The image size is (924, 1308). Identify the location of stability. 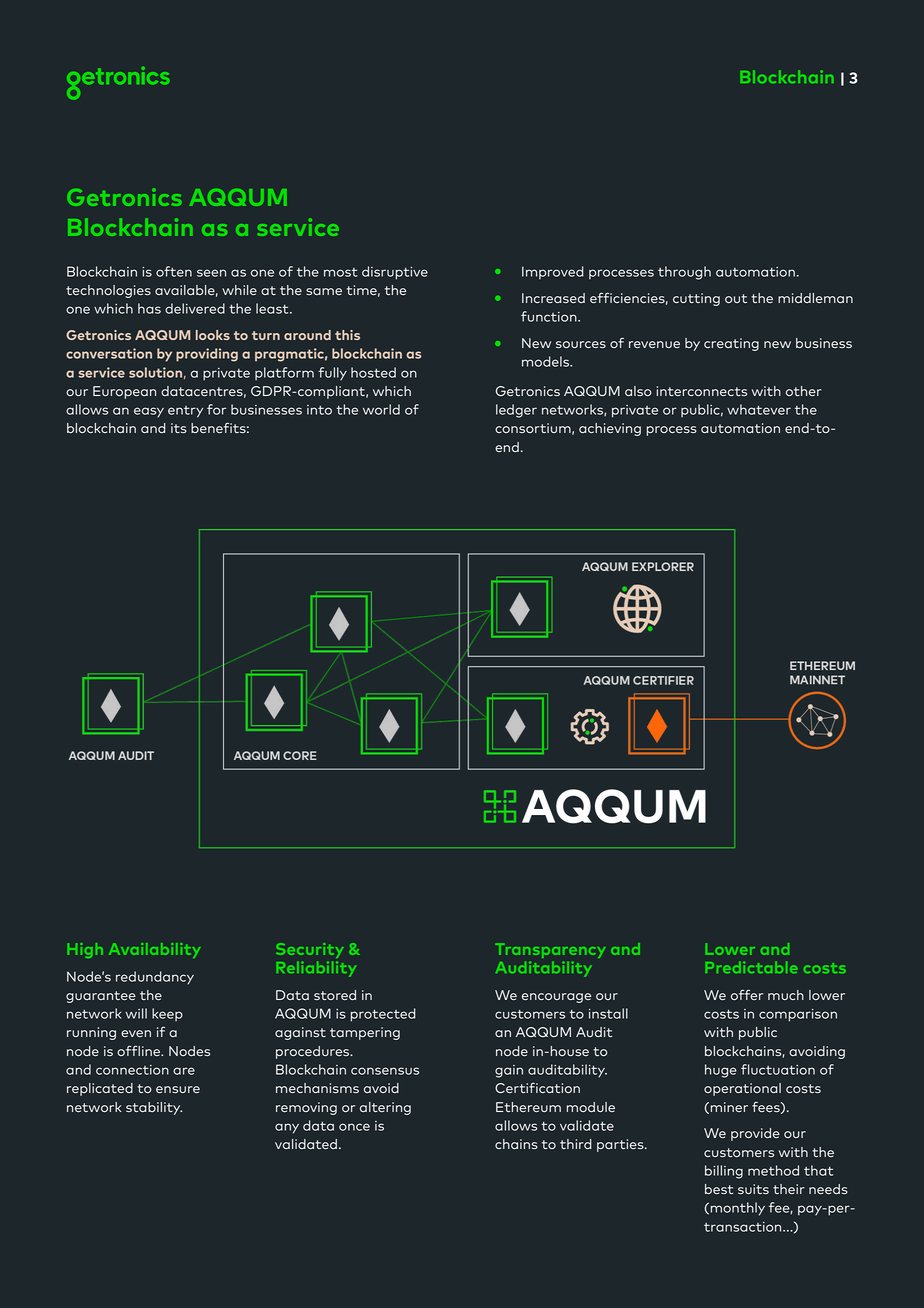
(154, 1108).
